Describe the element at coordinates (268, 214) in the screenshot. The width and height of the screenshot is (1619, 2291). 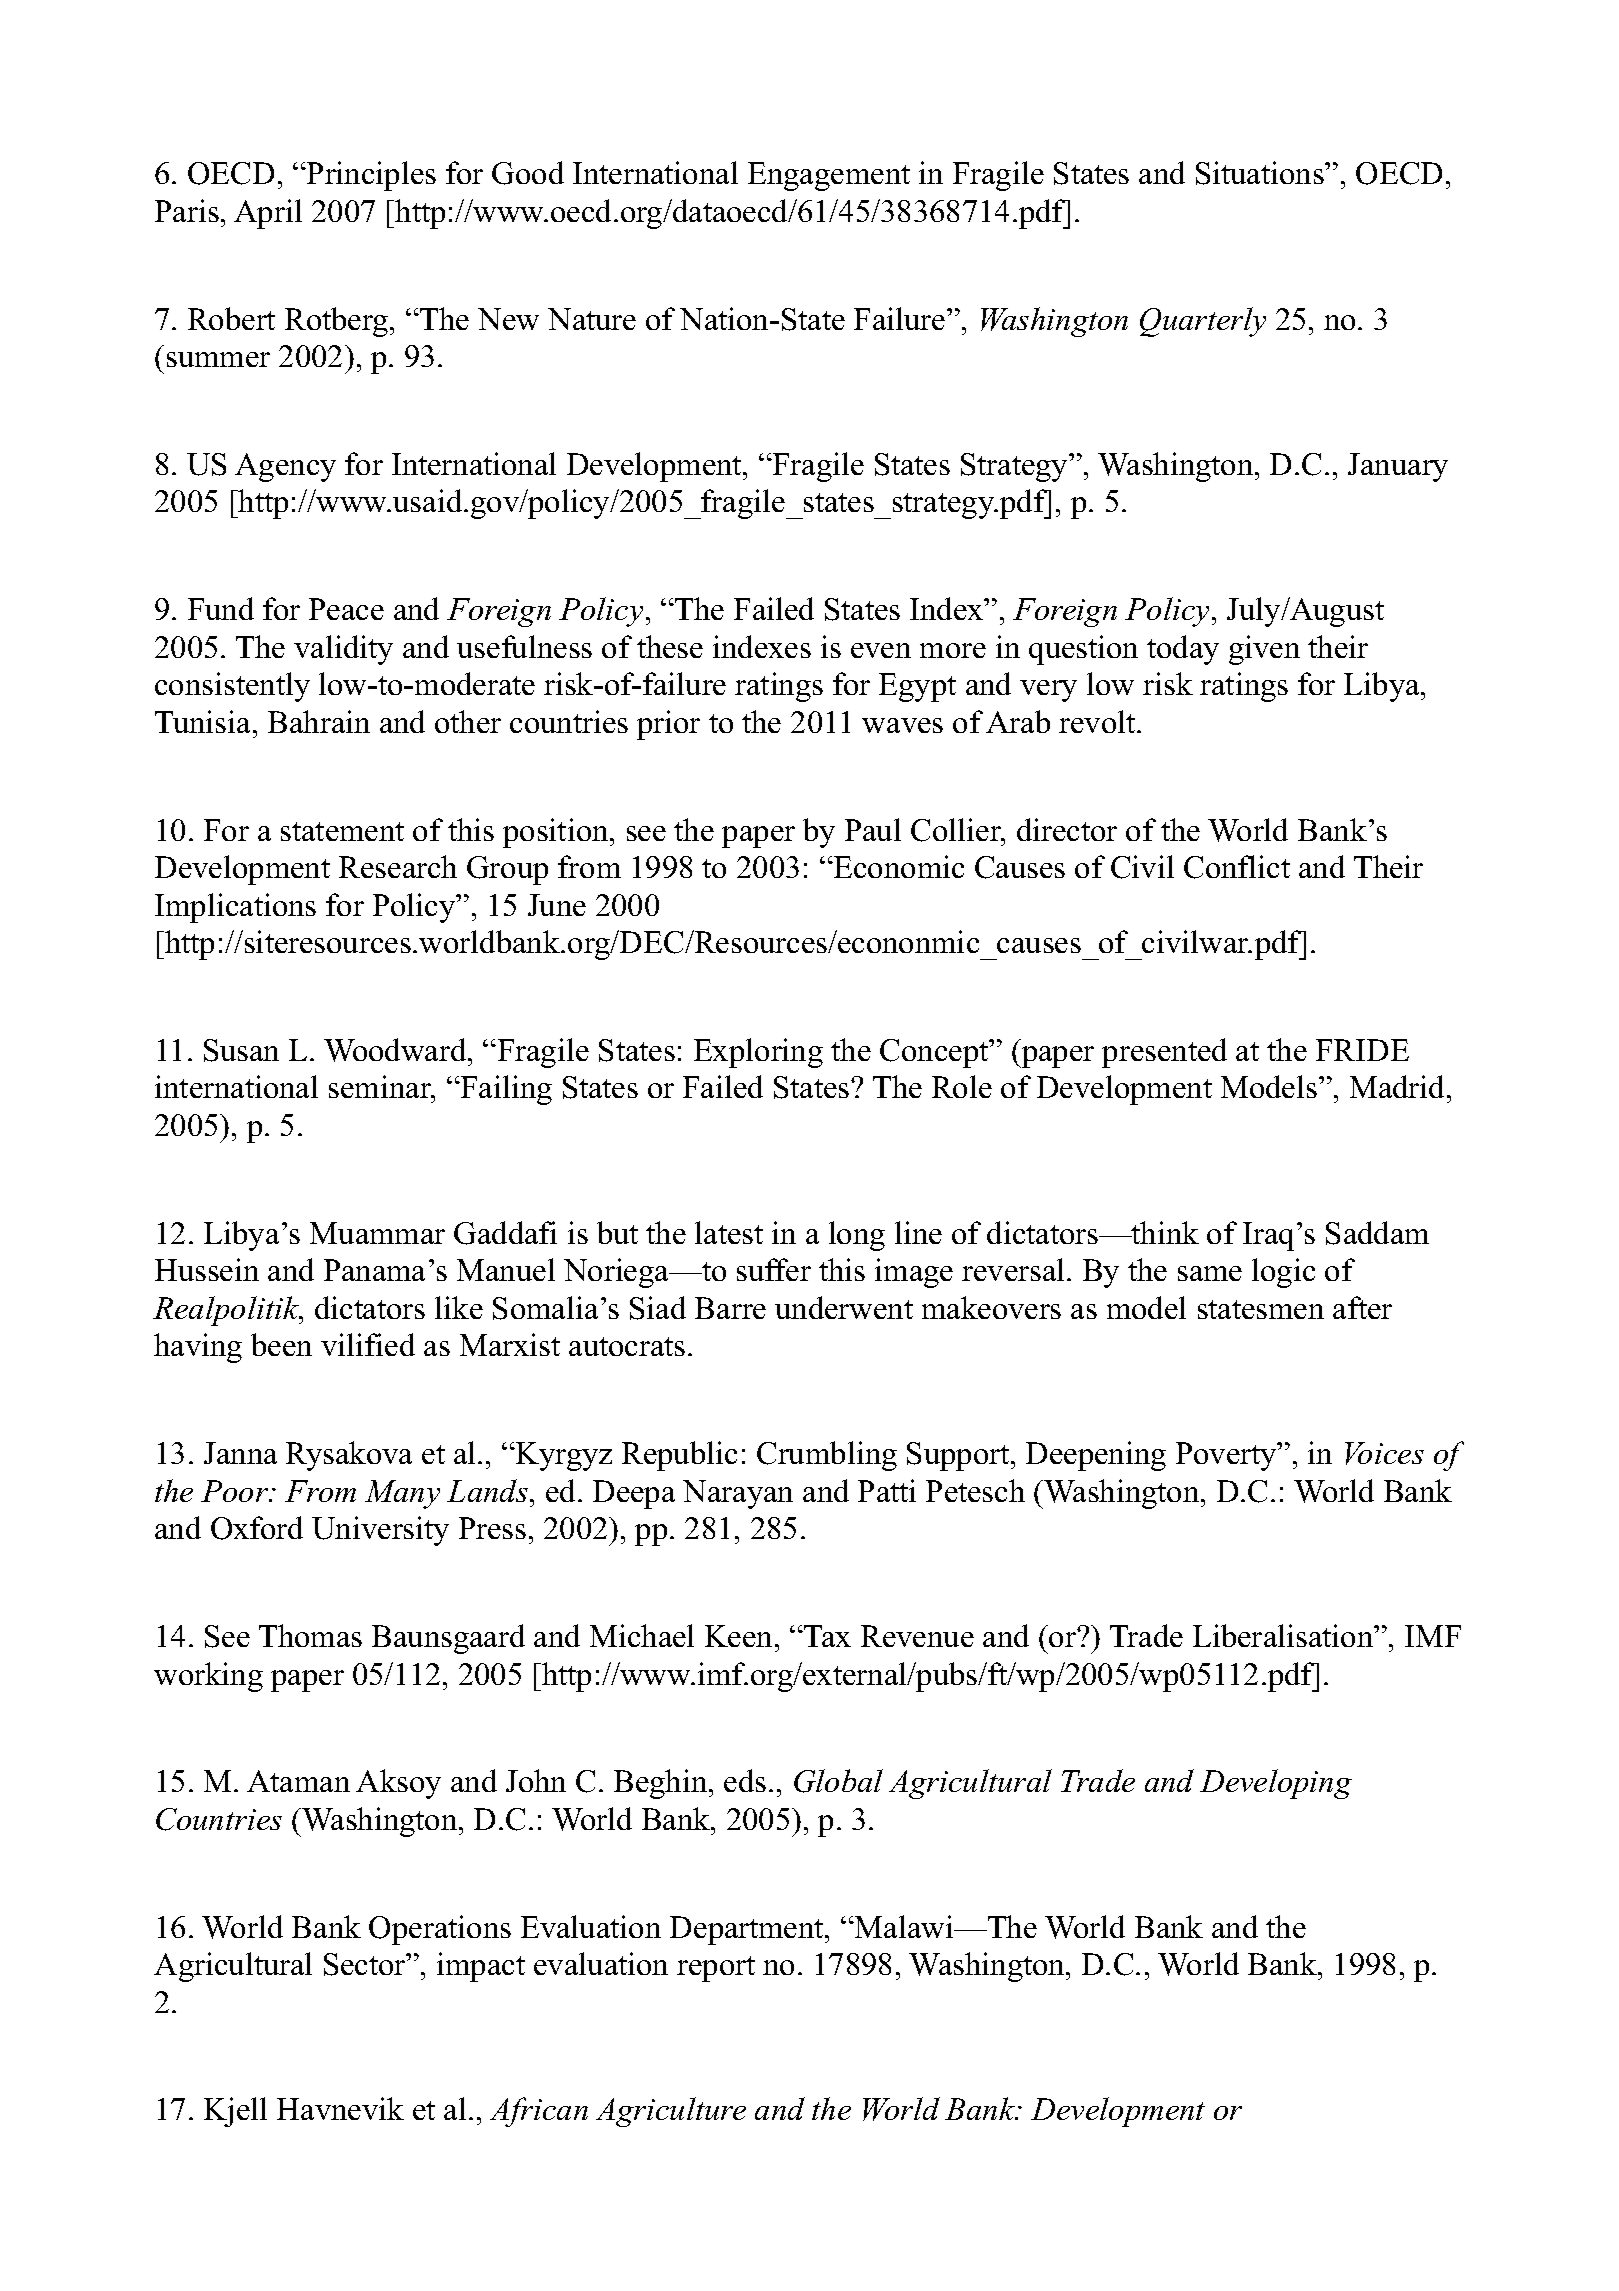
I see `April` at that location.
